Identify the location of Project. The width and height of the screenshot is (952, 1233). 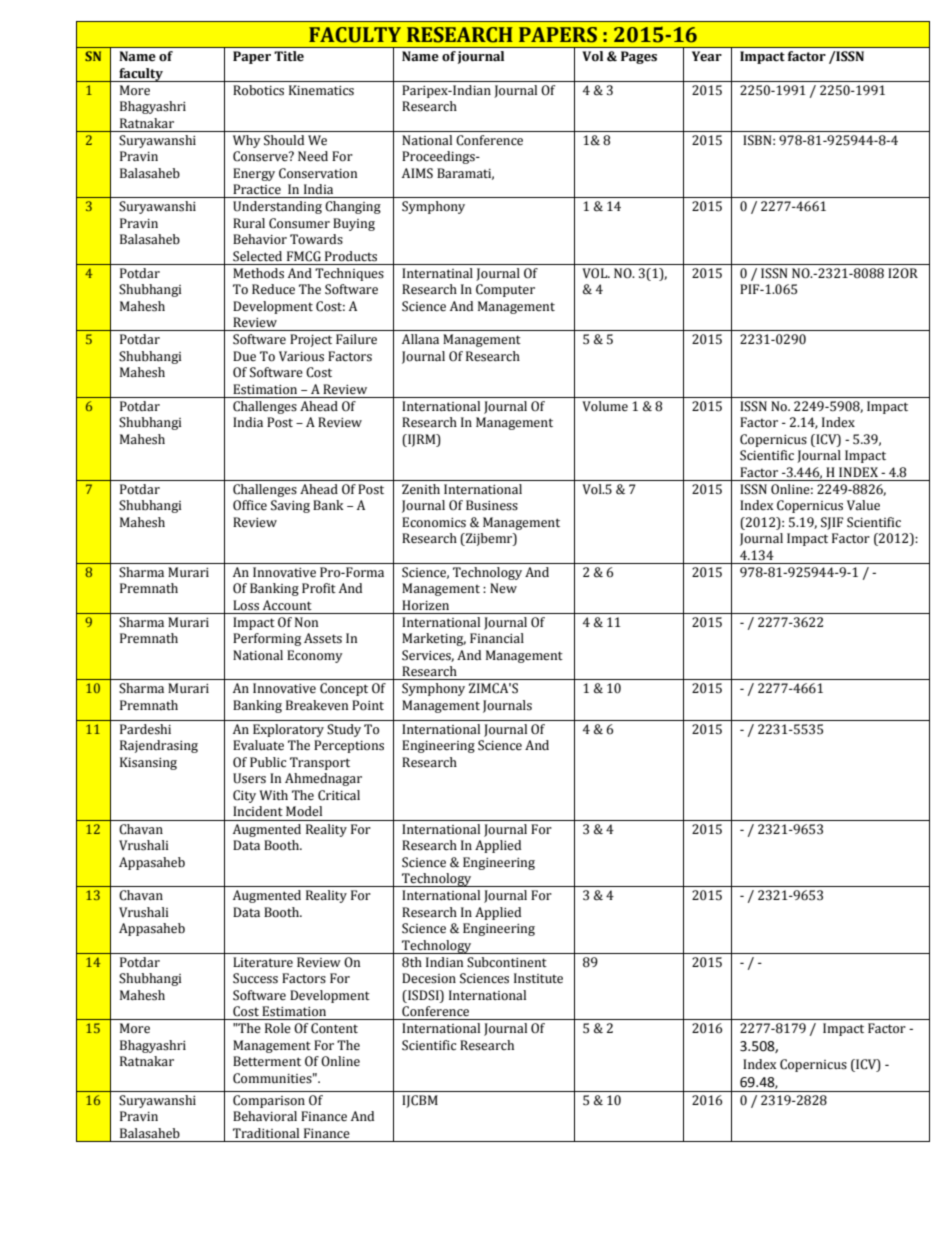
(311, 340).
